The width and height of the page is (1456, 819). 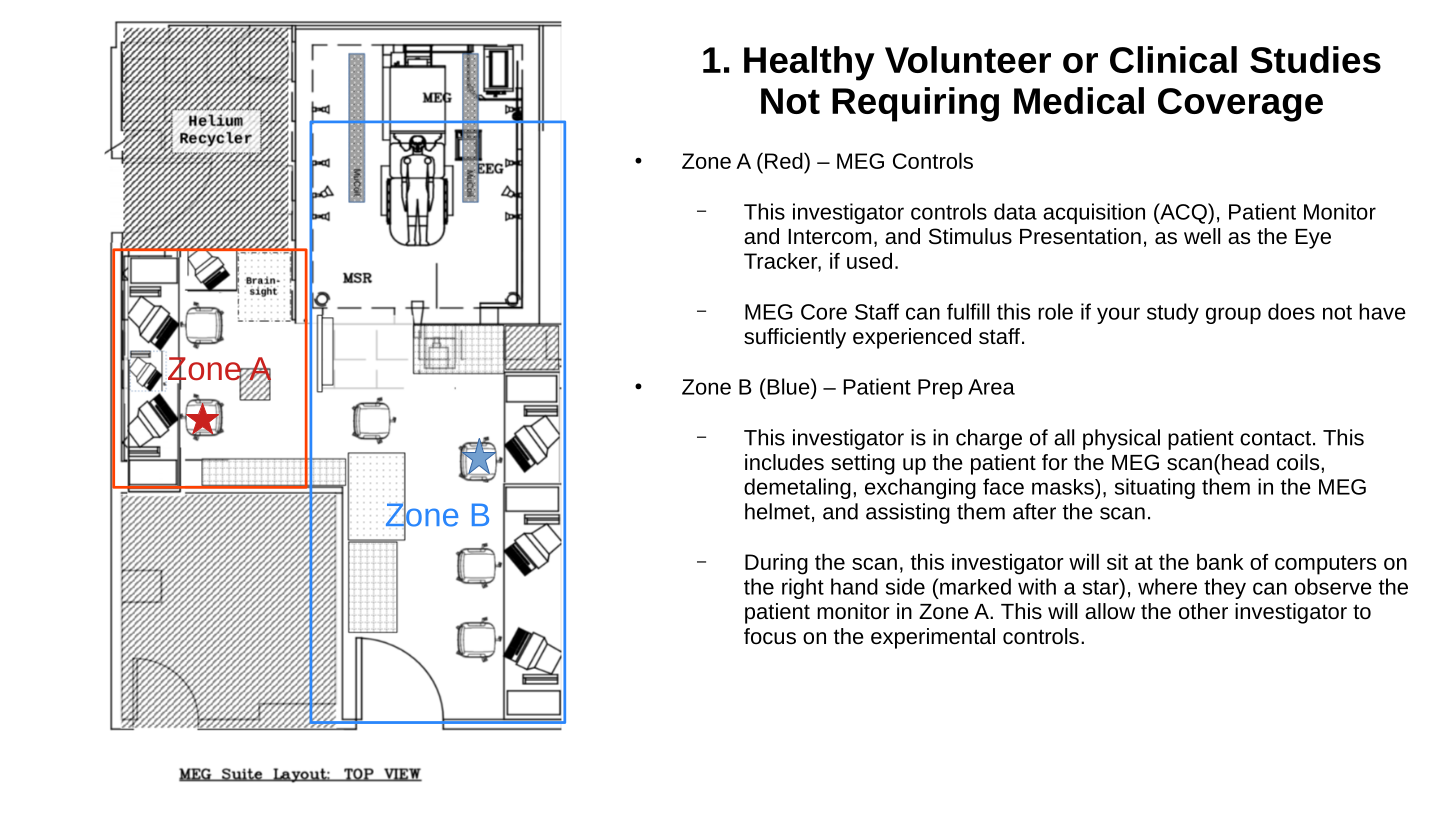 What do you see at coordinates (1291, 311) in the page?
I see `does` at bounding box center [1291, 311].
